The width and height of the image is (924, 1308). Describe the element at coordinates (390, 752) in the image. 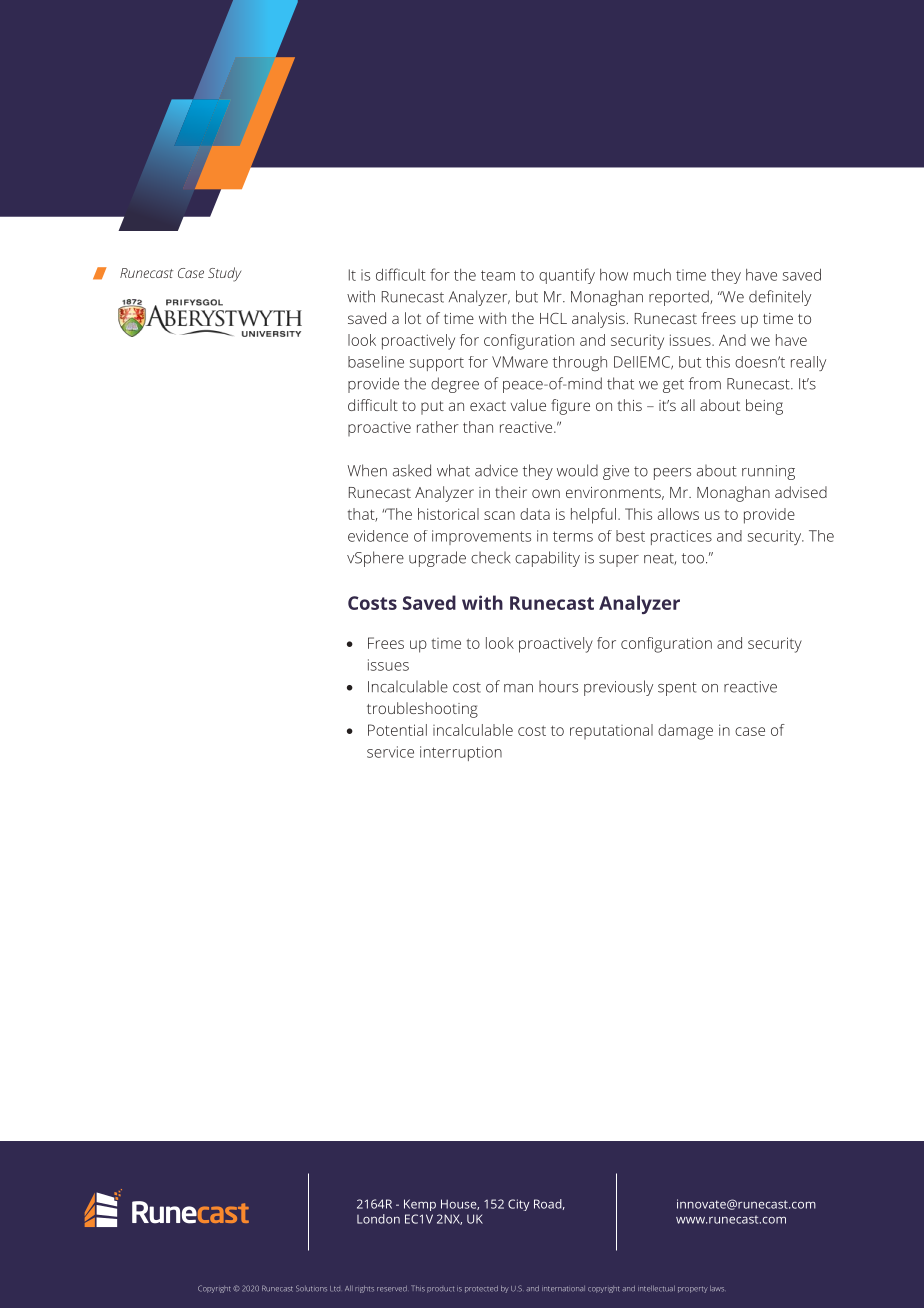

I see `service` at that location.
